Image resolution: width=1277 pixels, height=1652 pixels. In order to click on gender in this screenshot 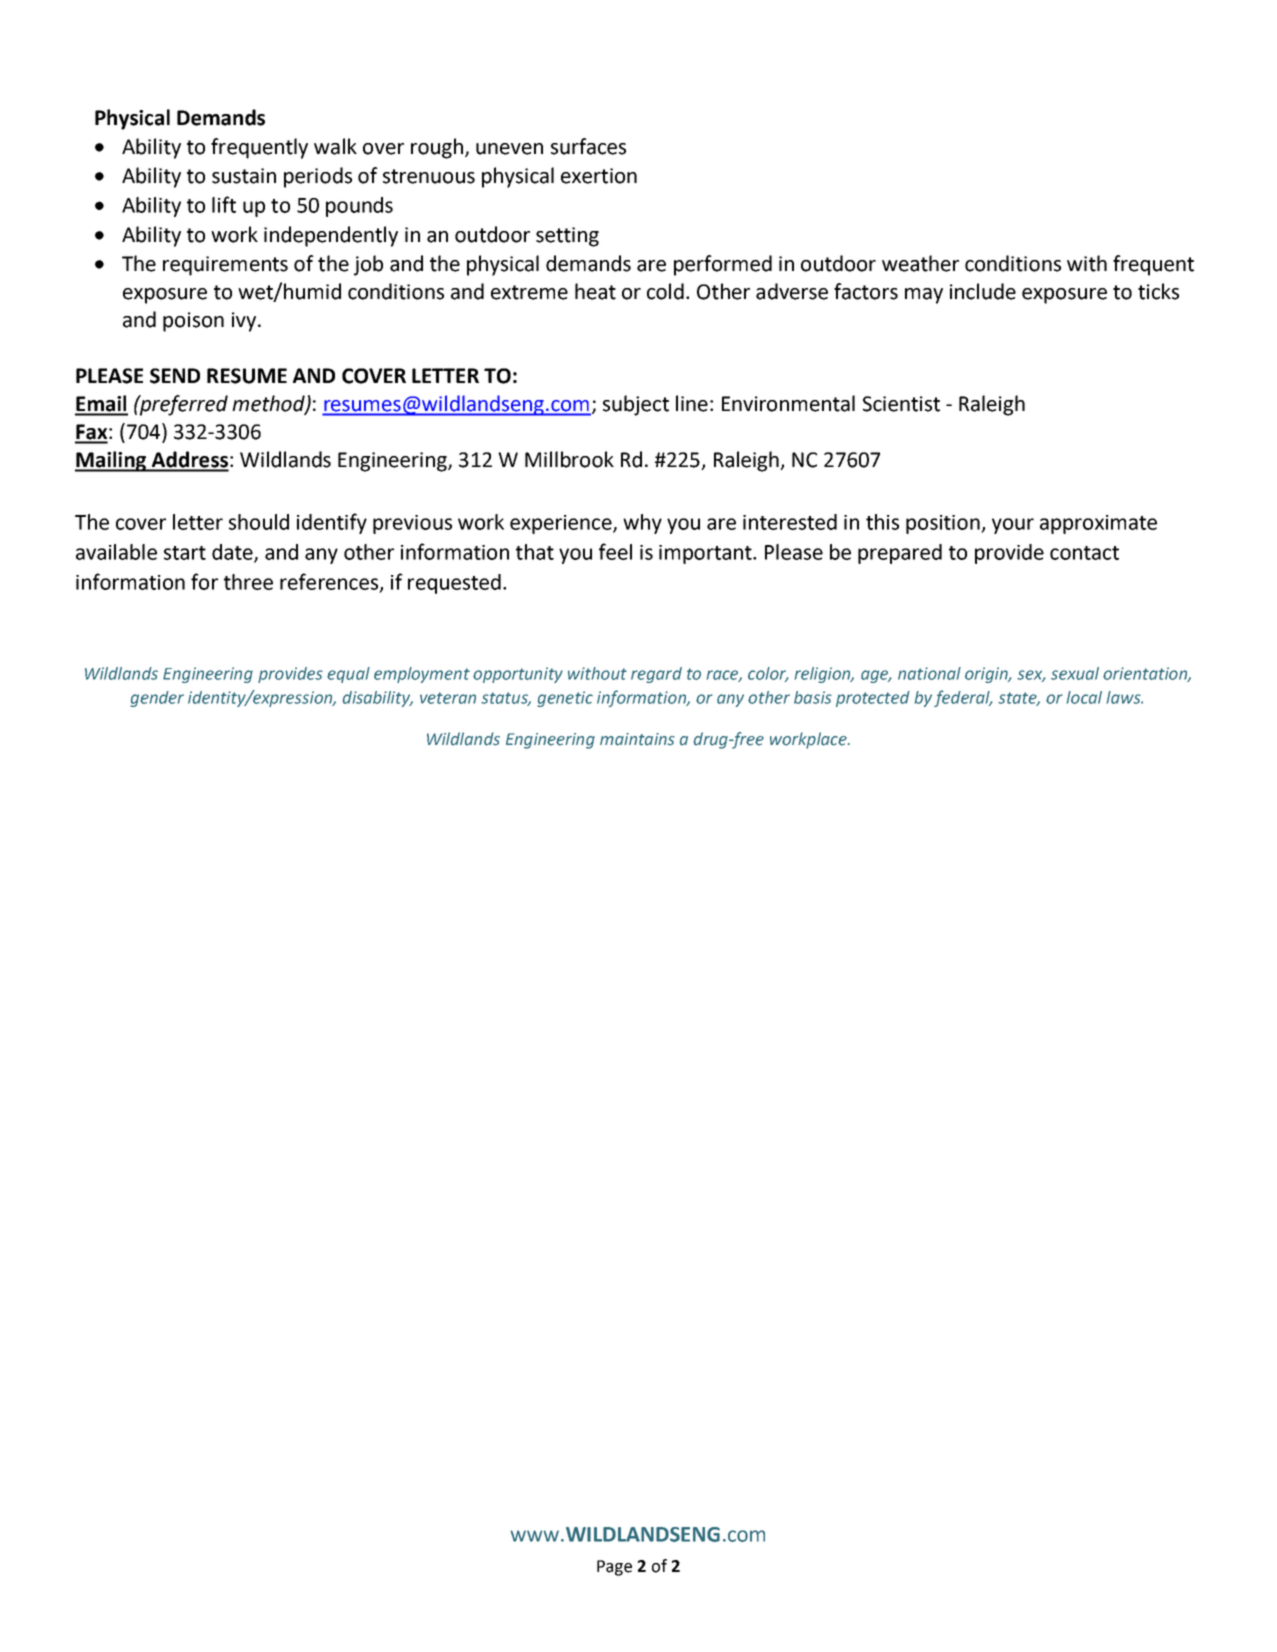, I will do `click(157, 699)`.
